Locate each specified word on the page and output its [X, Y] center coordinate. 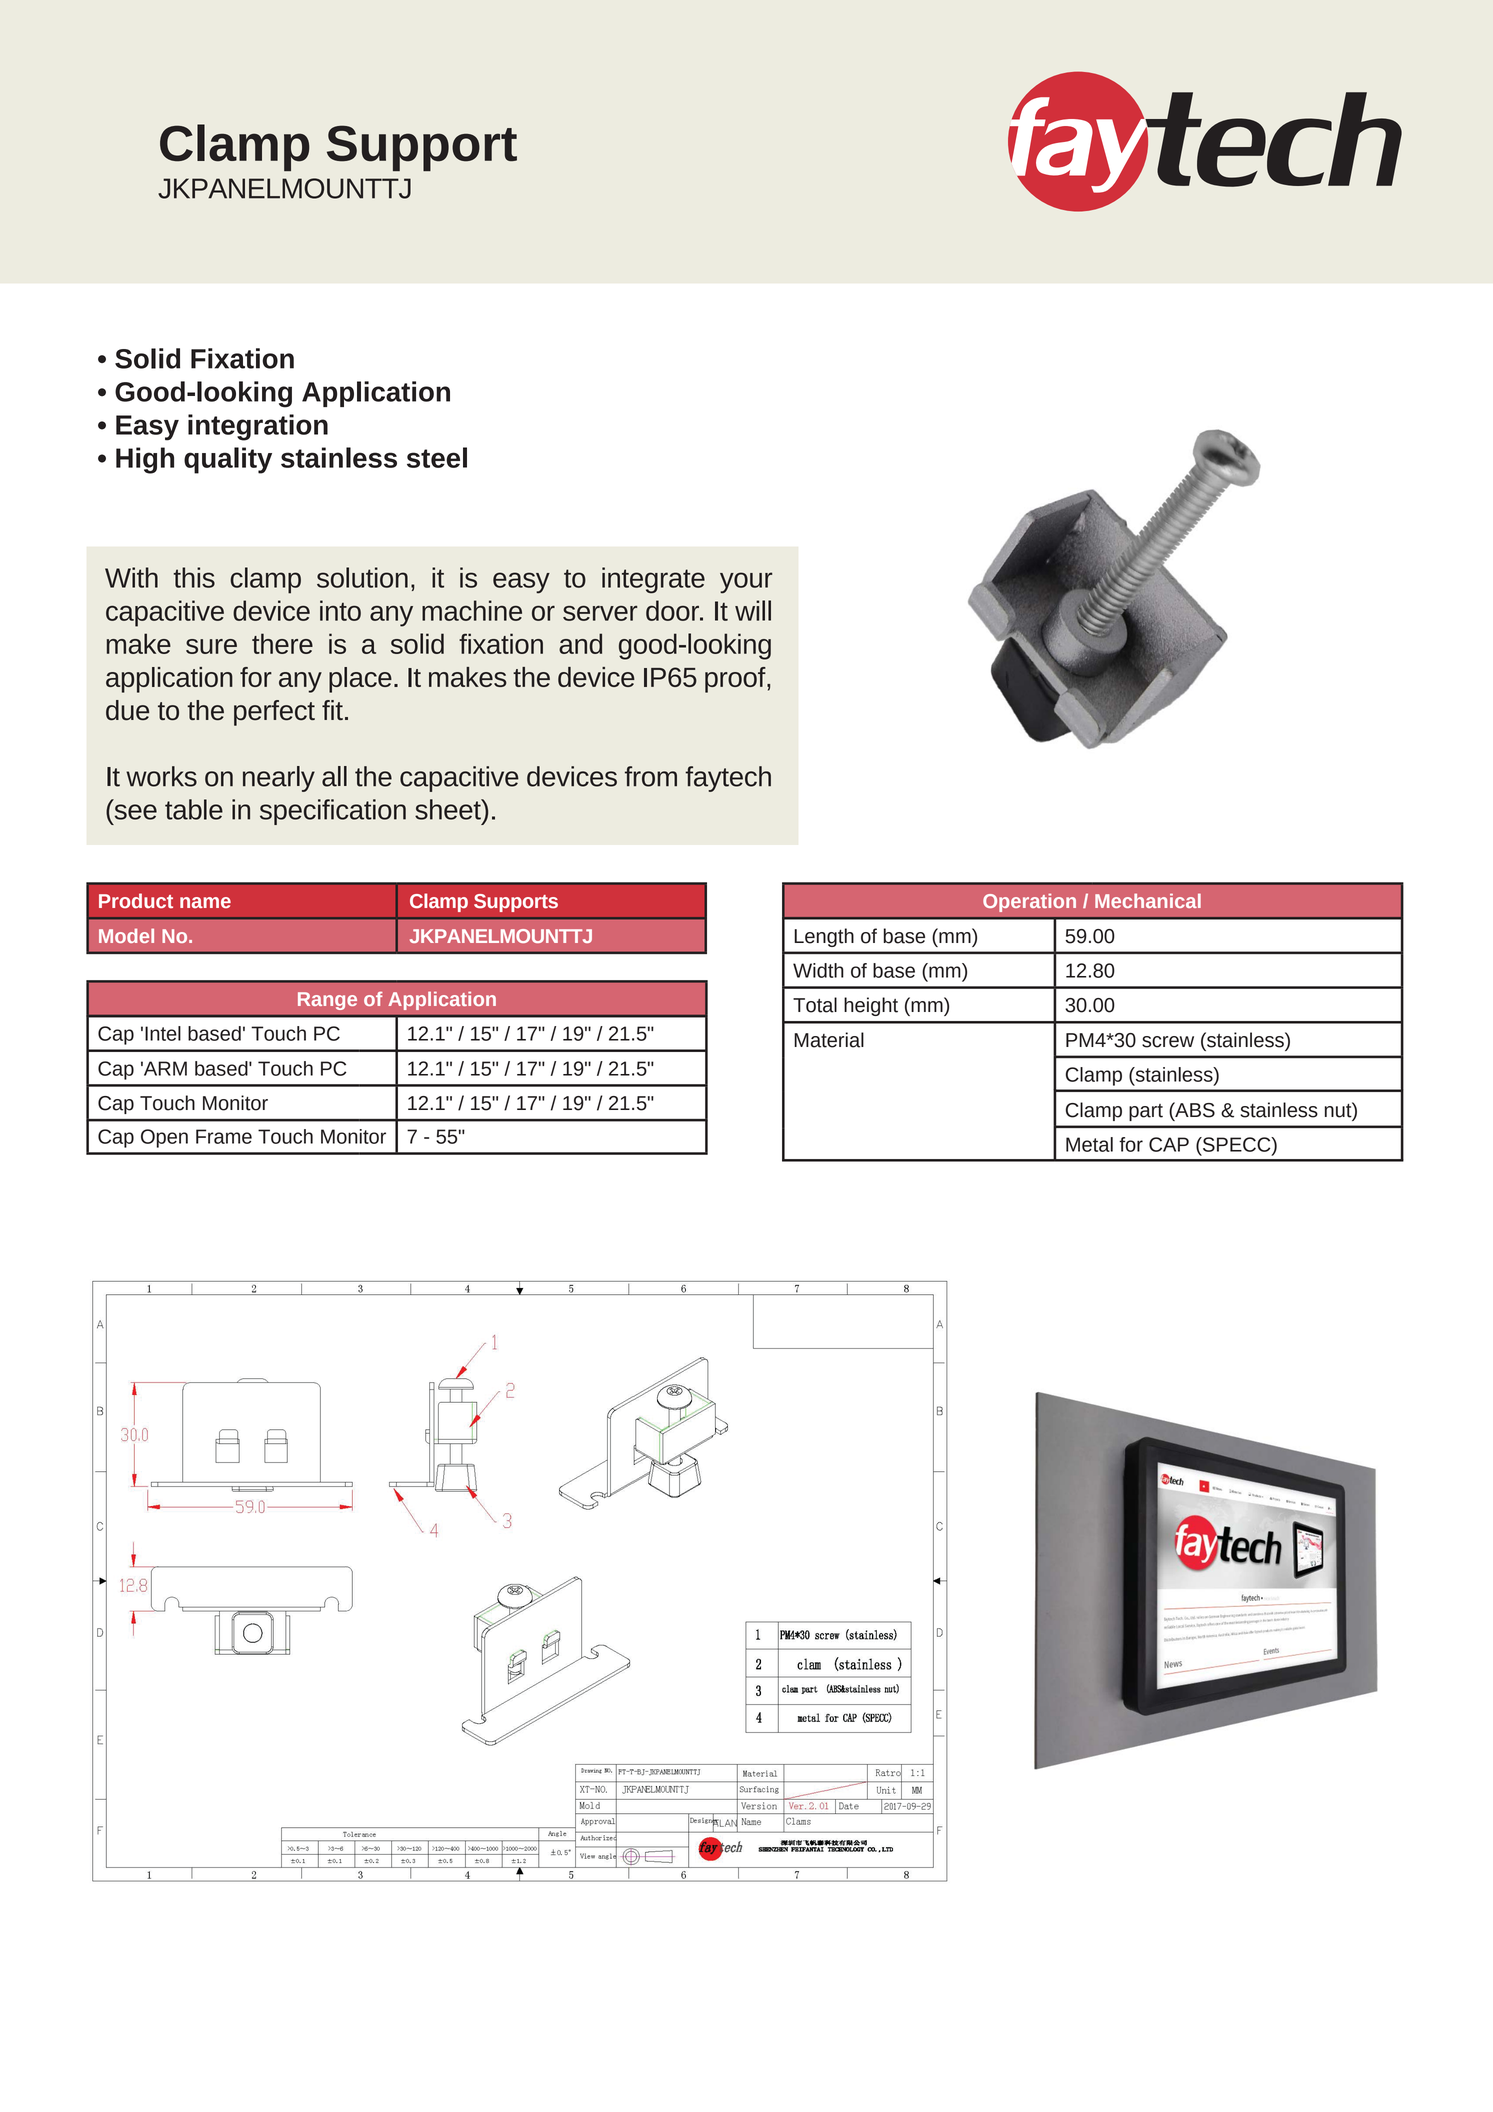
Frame [224, 1136]
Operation [1029, 902]
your [746, 583]
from [651, 776]
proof [736, 680]
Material [829, 1040]
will [753, 610]
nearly [279, 779]
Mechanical [1148, 900]
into [340, 610]
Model [126, 935]
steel [437, 457]
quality [228, 460]
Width [818, 970]
